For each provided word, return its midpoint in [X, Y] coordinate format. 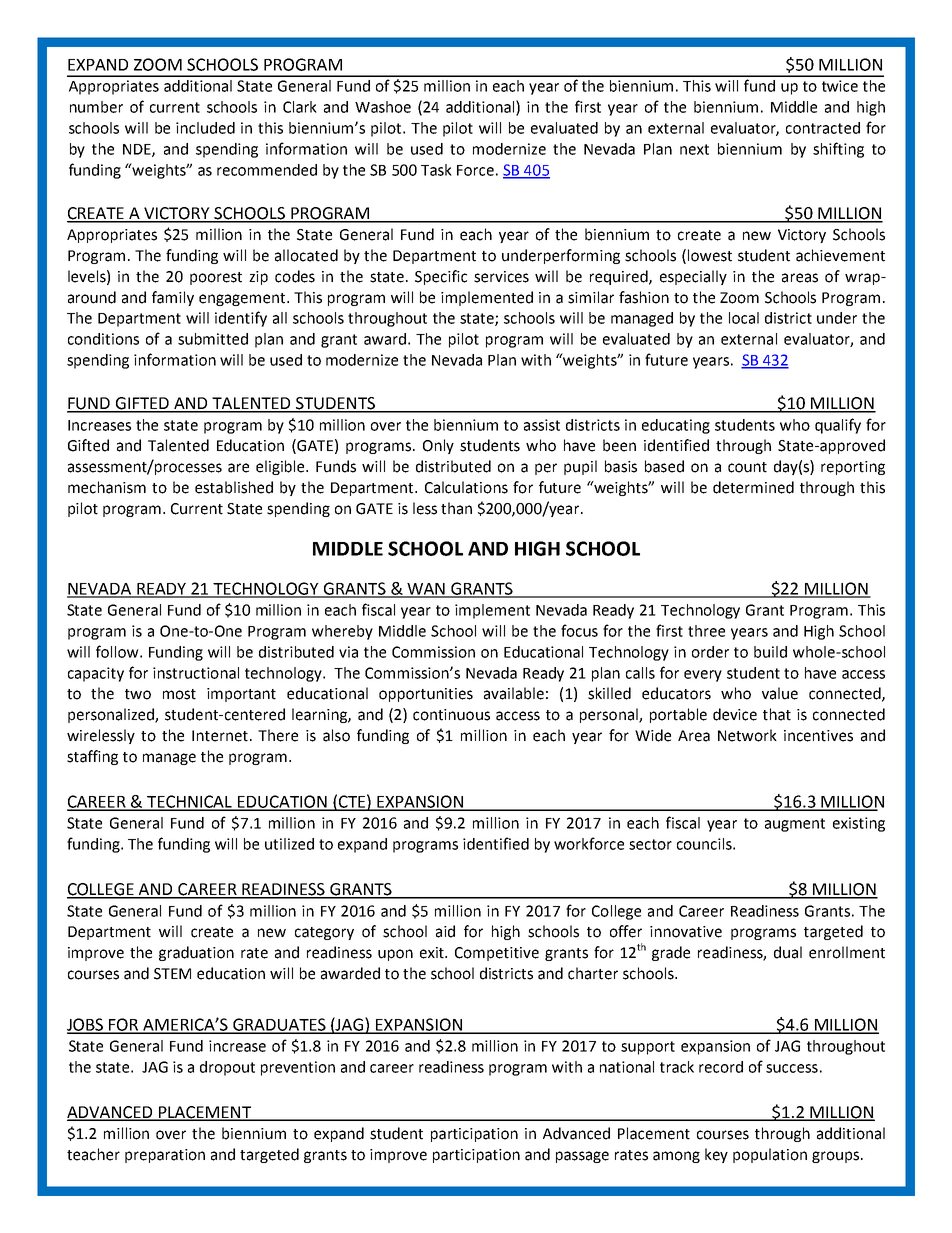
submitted [213, 339]
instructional [196, 673]
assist [542, 425]
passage [582, 1157]
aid [445, 931]
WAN [426, 590]
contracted [823, 128]
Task [436, 170]
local [744, 318]
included [205, 128]
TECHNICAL [190, 802]
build [770, 652]
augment [795, 825]
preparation [165, 1156]
